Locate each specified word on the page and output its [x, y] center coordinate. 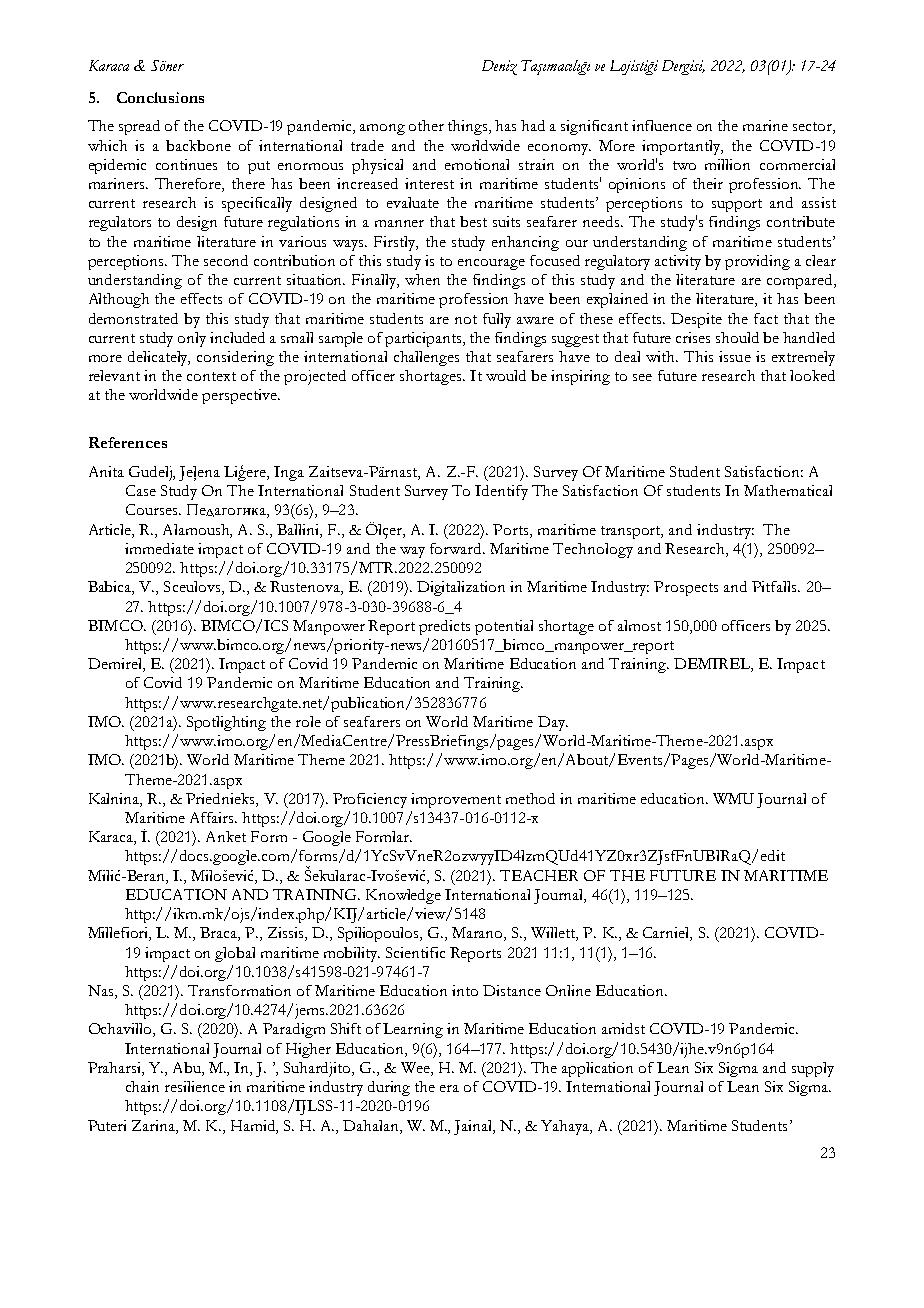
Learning [413, 1030]
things [469, 127]
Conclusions [160, 97]
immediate [159, 548]
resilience [195, 1086]
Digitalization [461, 588]
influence [662, 125]
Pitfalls [775, 586]
